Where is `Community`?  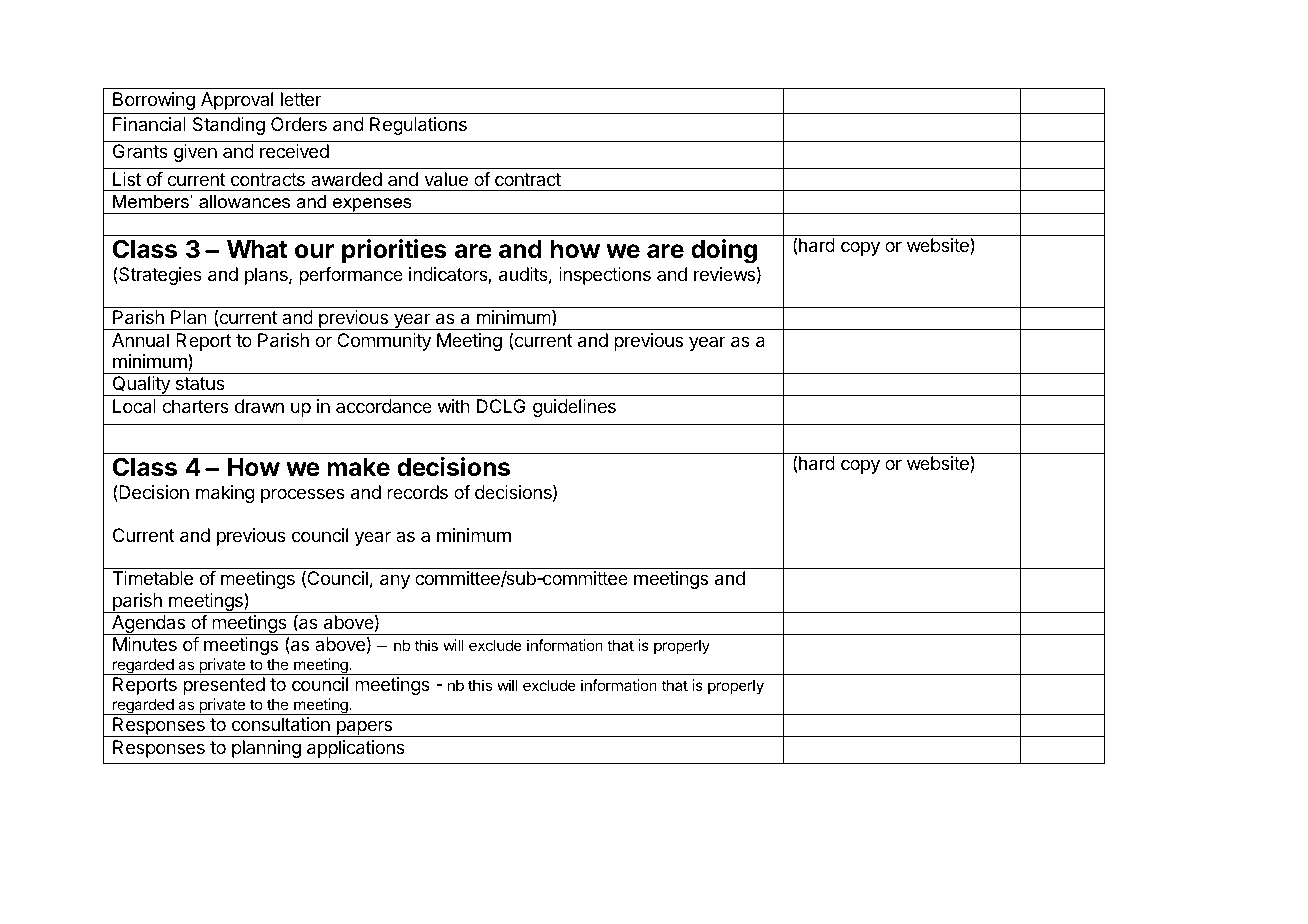 Community is located at coordinates (384, 342).
